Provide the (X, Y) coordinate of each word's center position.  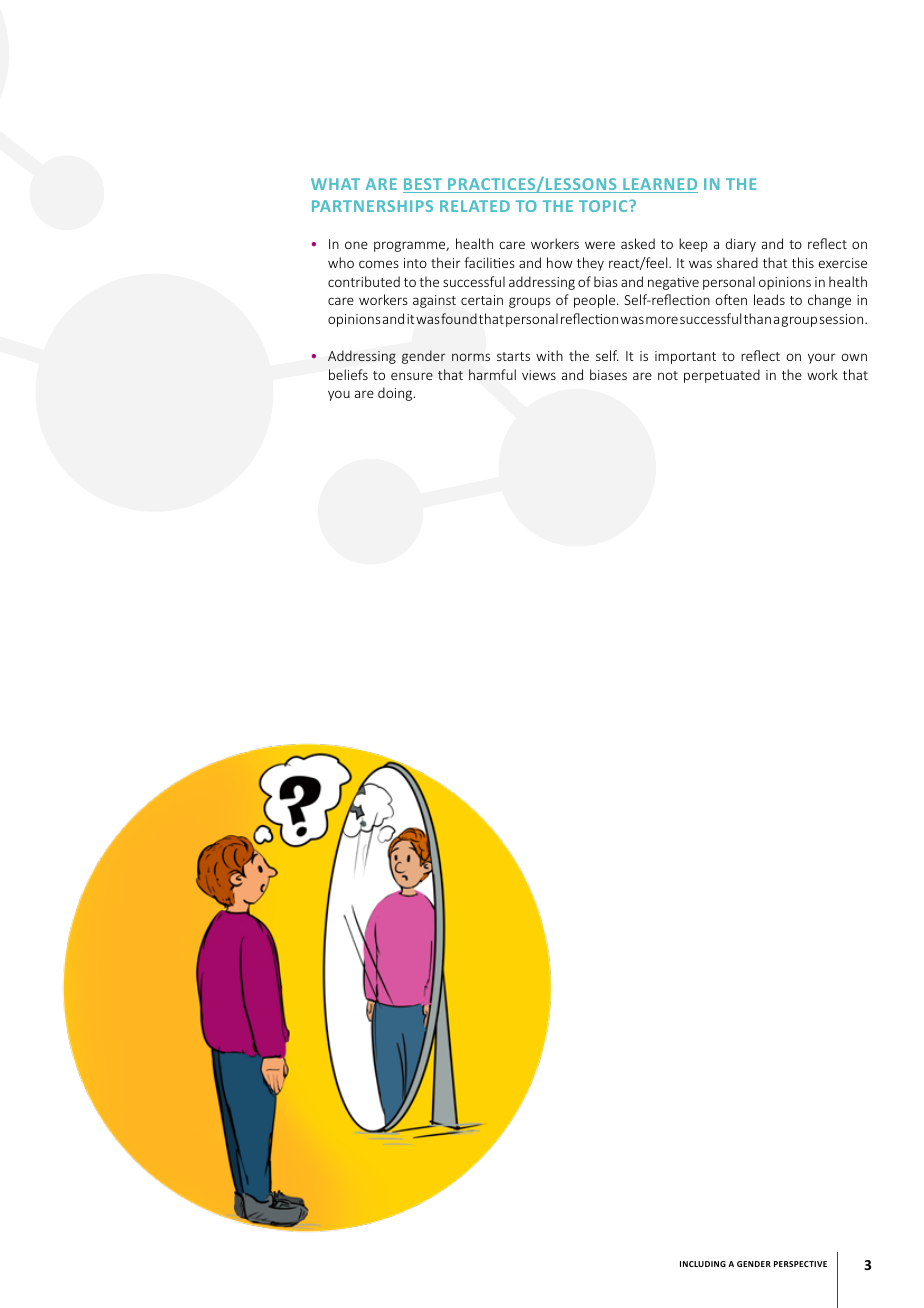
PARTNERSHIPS (372, 206)
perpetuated (722, 376)
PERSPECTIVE (800, 1264)
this (803, 262)
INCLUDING (703, 1264)
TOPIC (604, 206)
